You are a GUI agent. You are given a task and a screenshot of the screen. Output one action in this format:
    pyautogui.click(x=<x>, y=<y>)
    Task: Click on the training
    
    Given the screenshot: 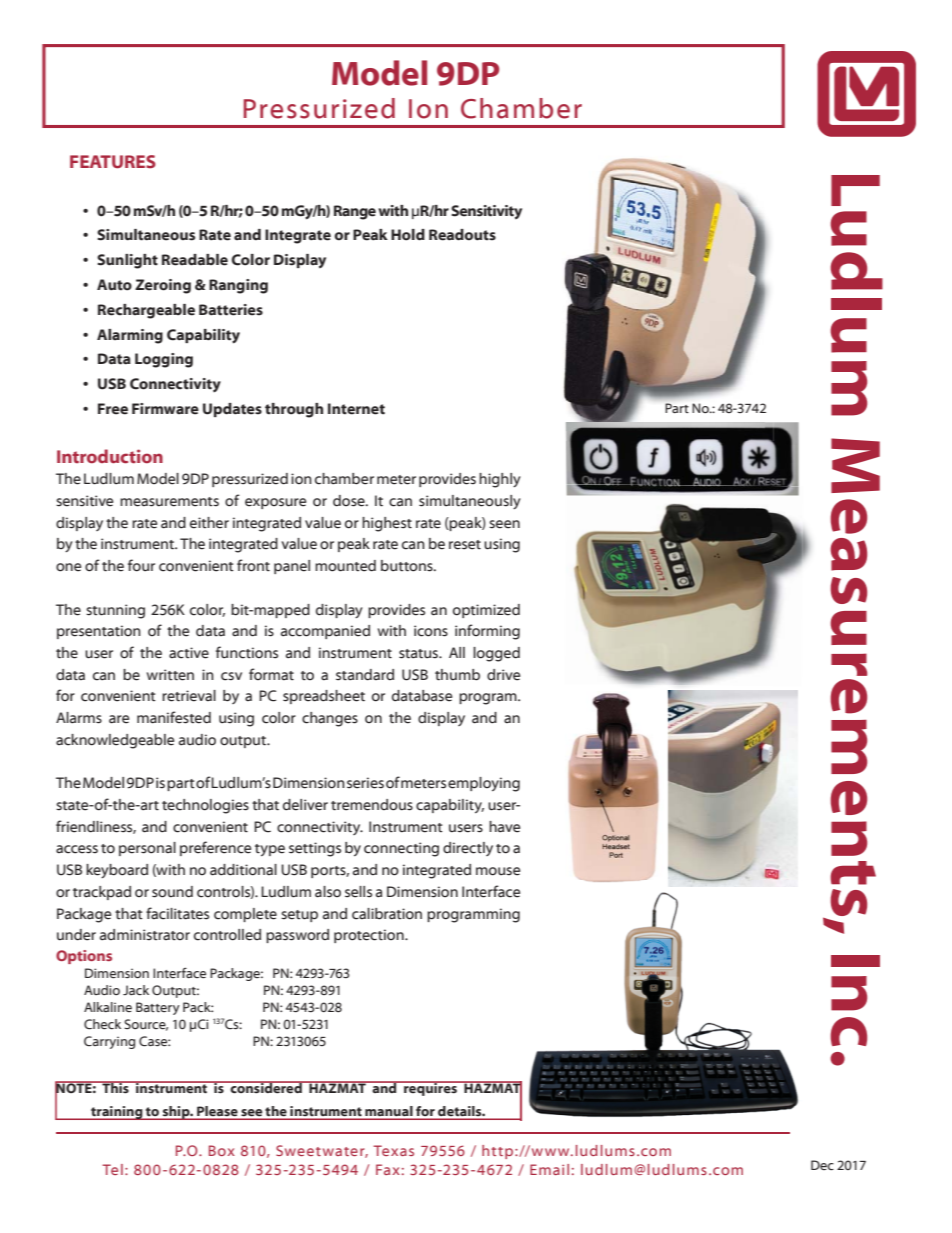 What is the action you would take?
    pyautogui.click(x=117, y=1113)
